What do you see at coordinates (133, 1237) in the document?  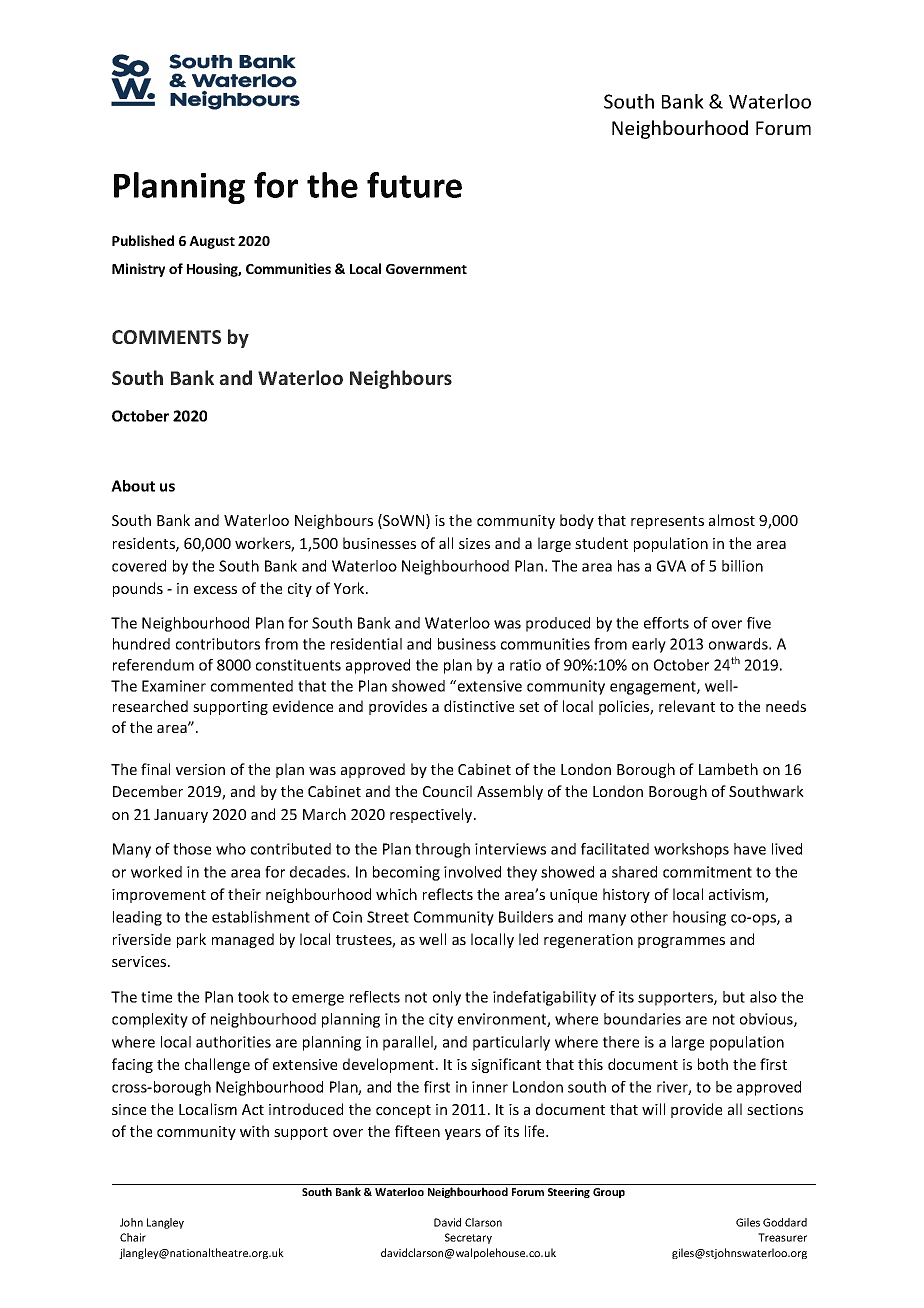 I see `Chair` at bounding box center [133, 1237].
